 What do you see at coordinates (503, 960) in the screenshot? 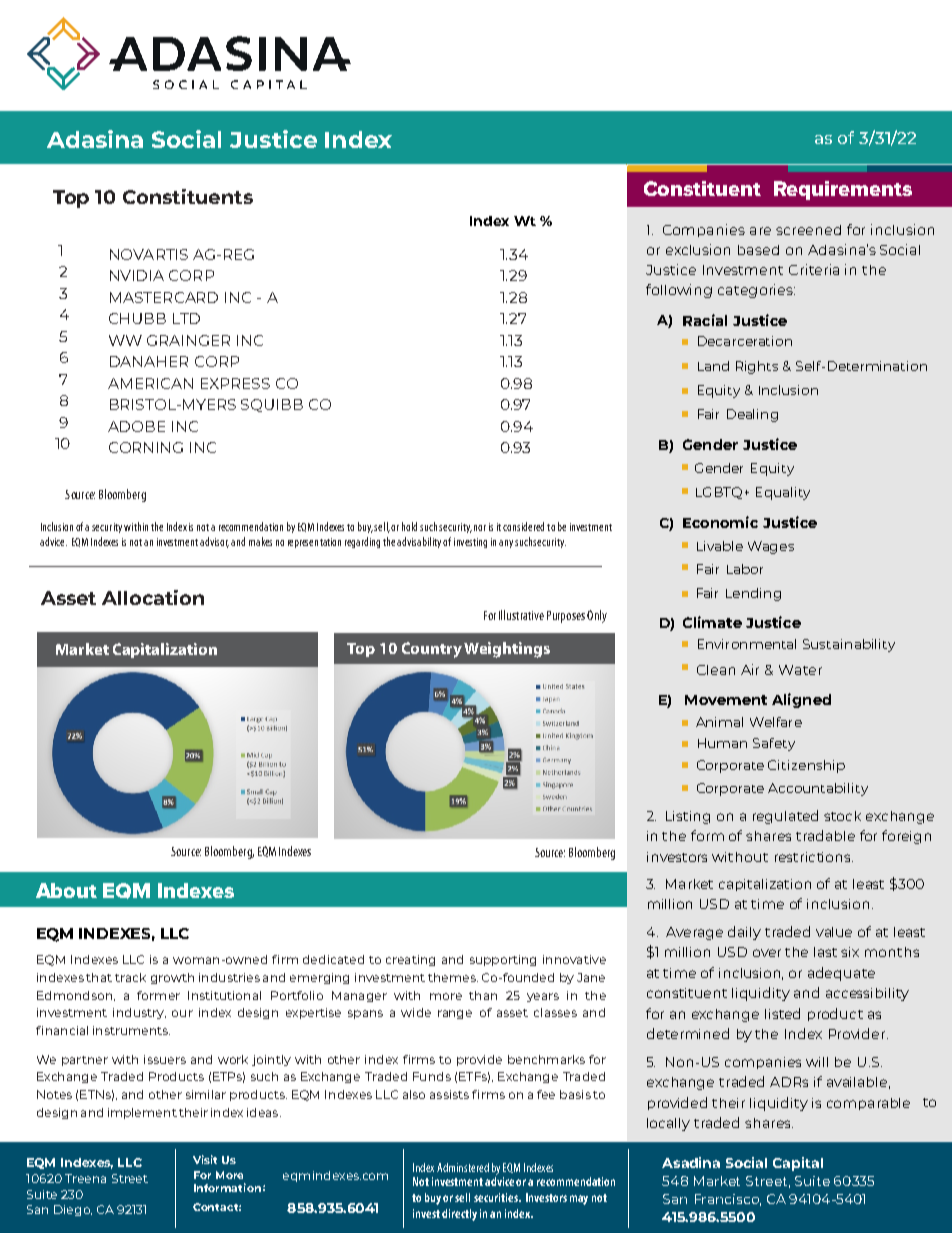
I see `supporting` at bounding box center [503, 960].
